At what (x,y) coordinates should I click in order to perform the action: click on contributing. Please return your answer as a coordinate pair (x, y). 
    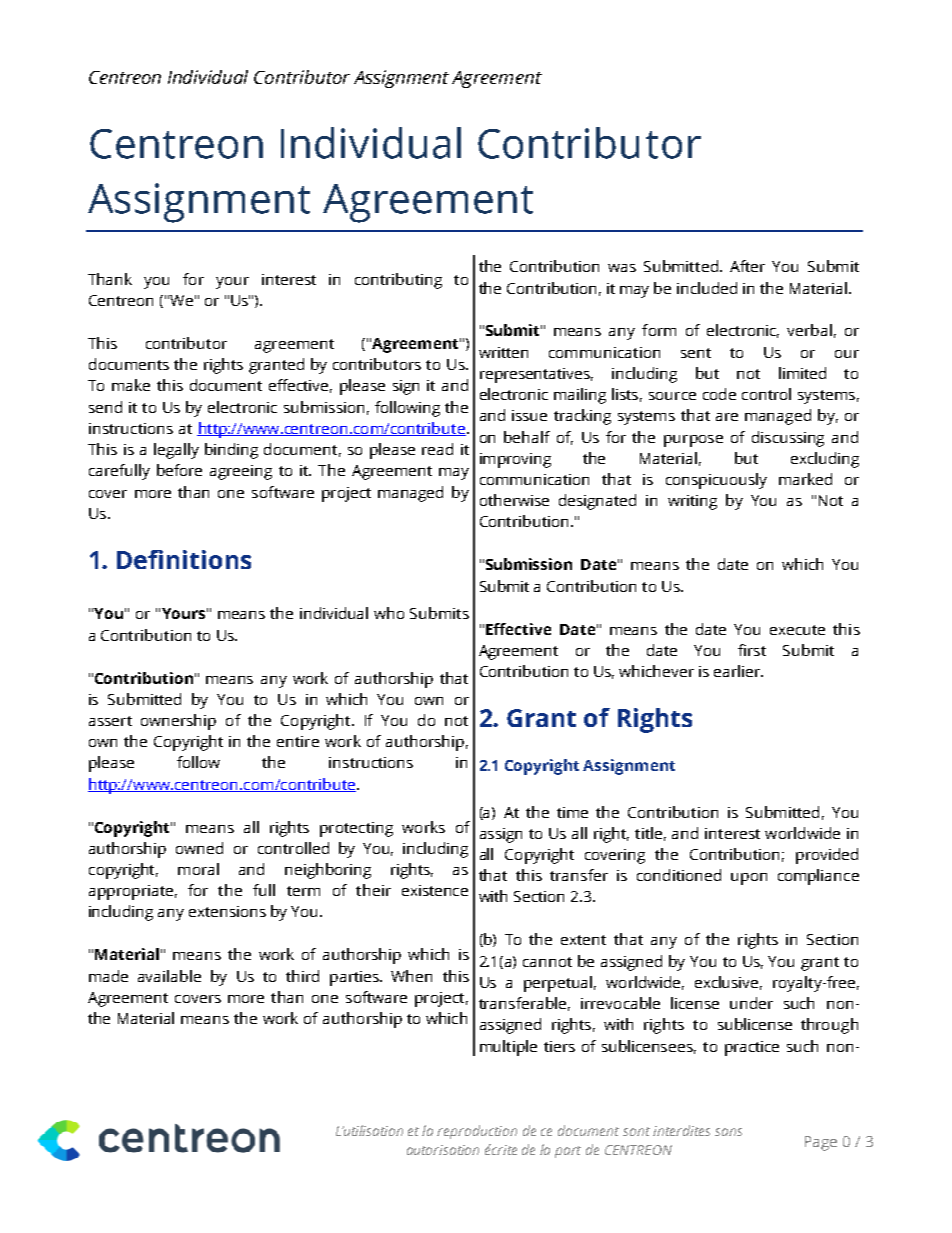
    Looking at the image, I should click on (398, 281).
